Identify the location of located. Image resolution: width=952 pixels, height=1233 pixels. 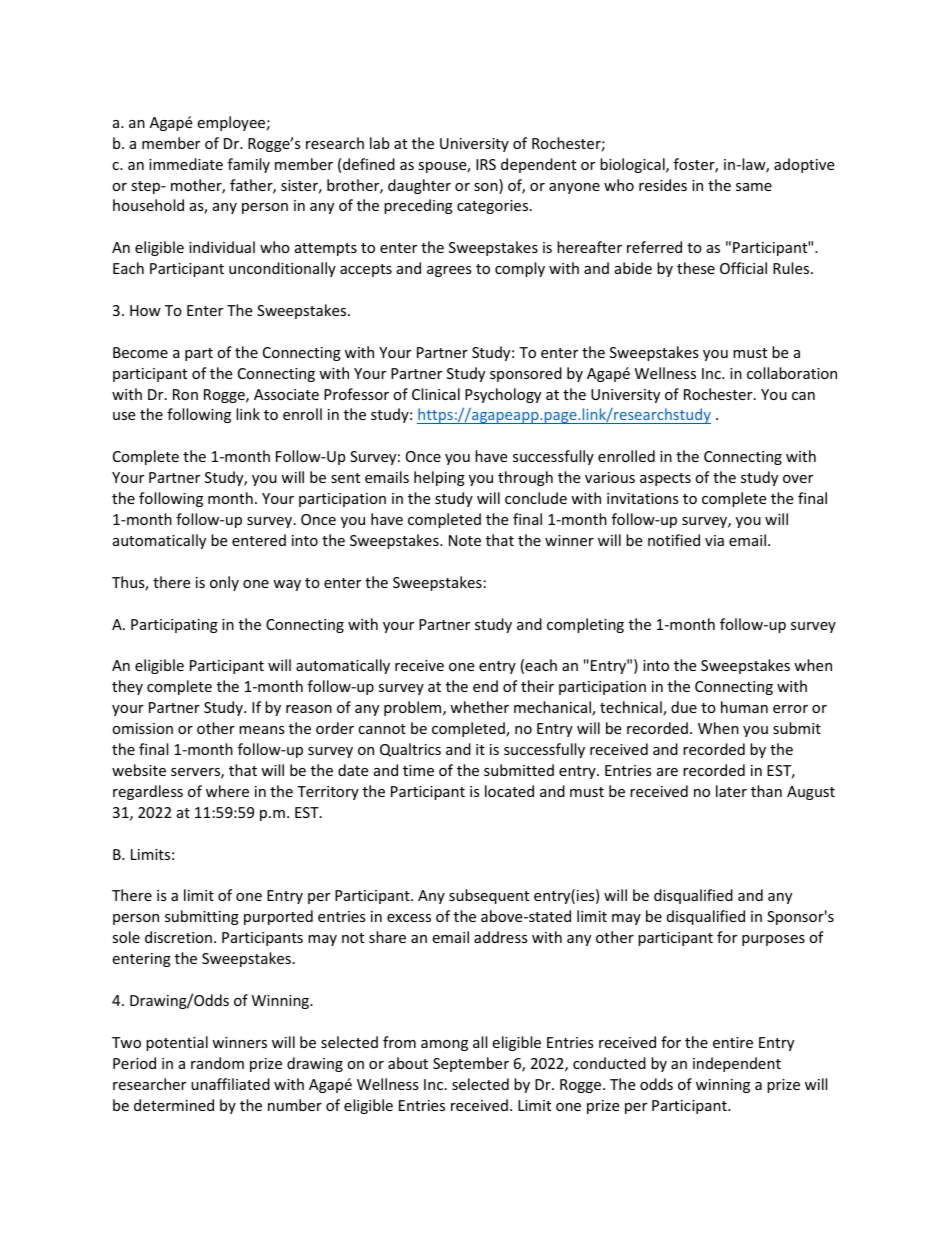
(509, 791).
